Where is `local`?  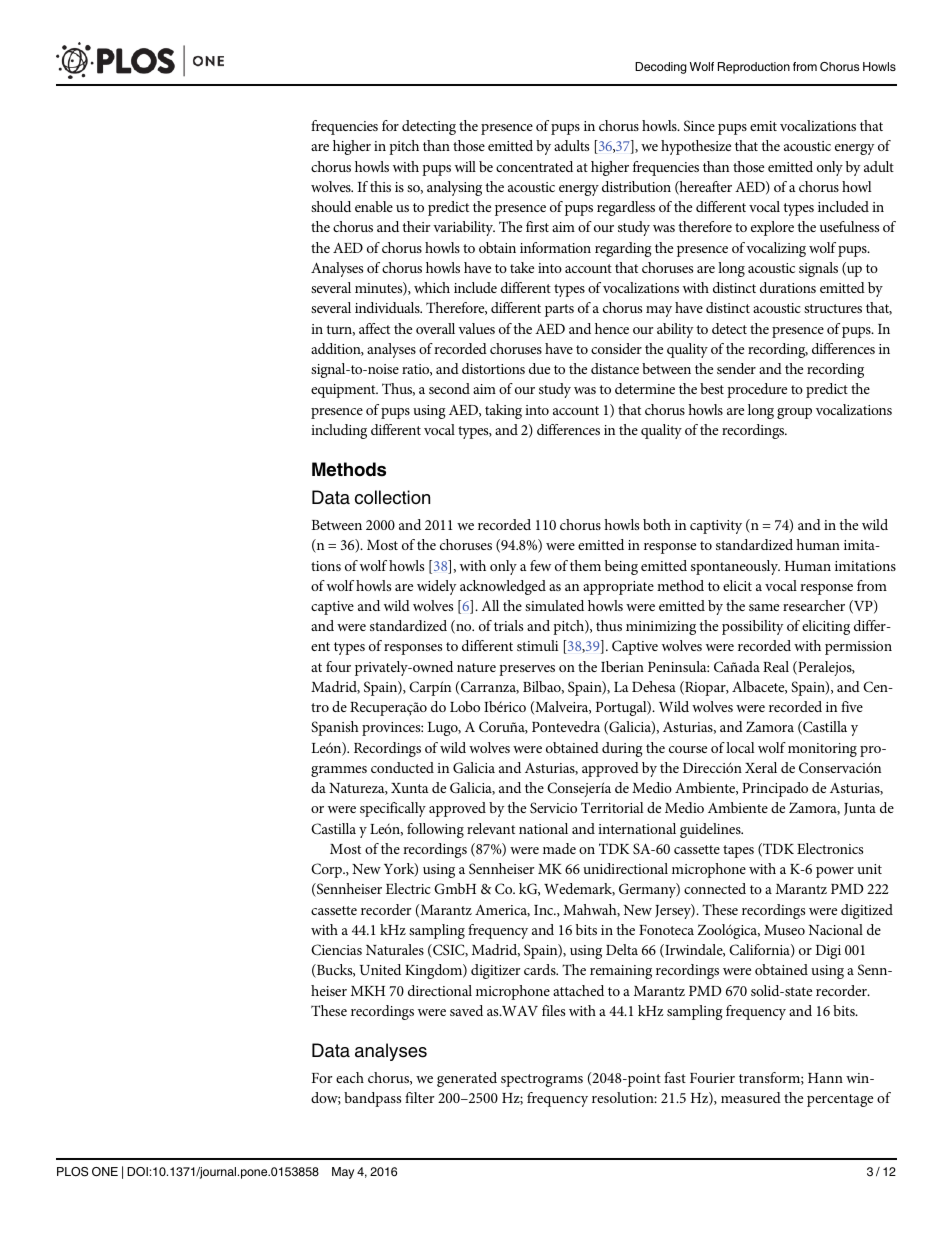 local is located at coordinates (740, 747).
